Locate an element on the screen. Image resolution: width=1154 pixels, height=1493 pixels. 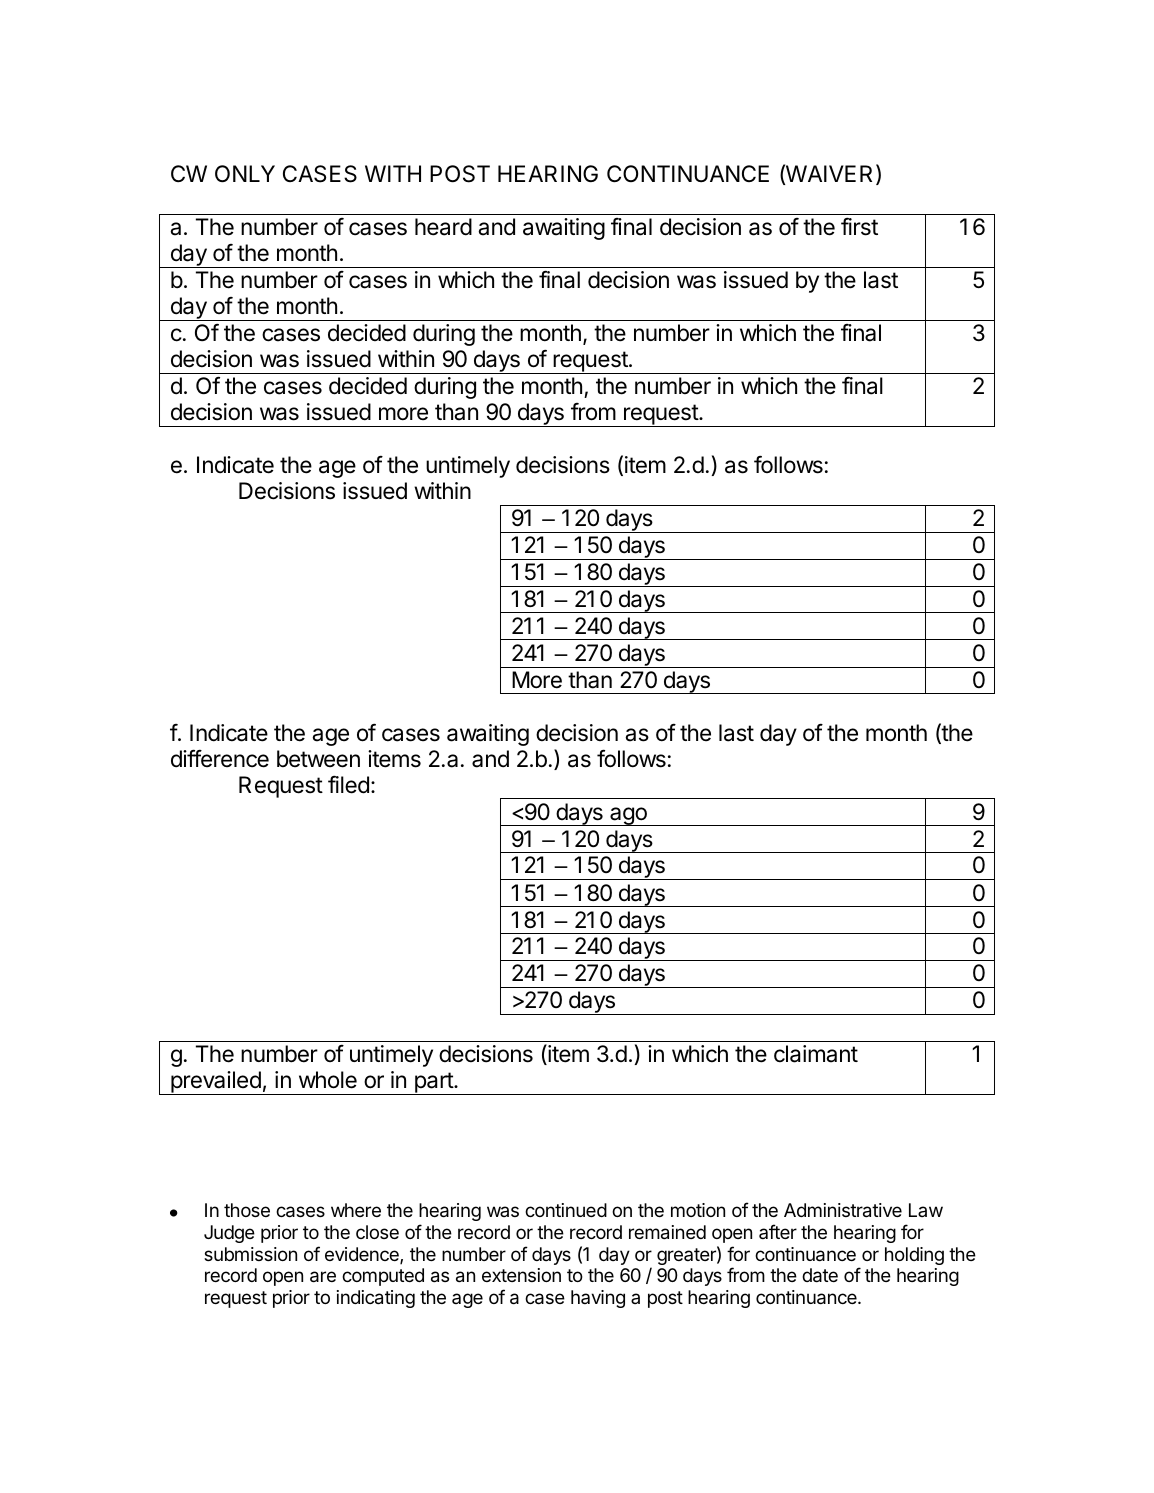
ONLY is located at coordinates (245, 174).
